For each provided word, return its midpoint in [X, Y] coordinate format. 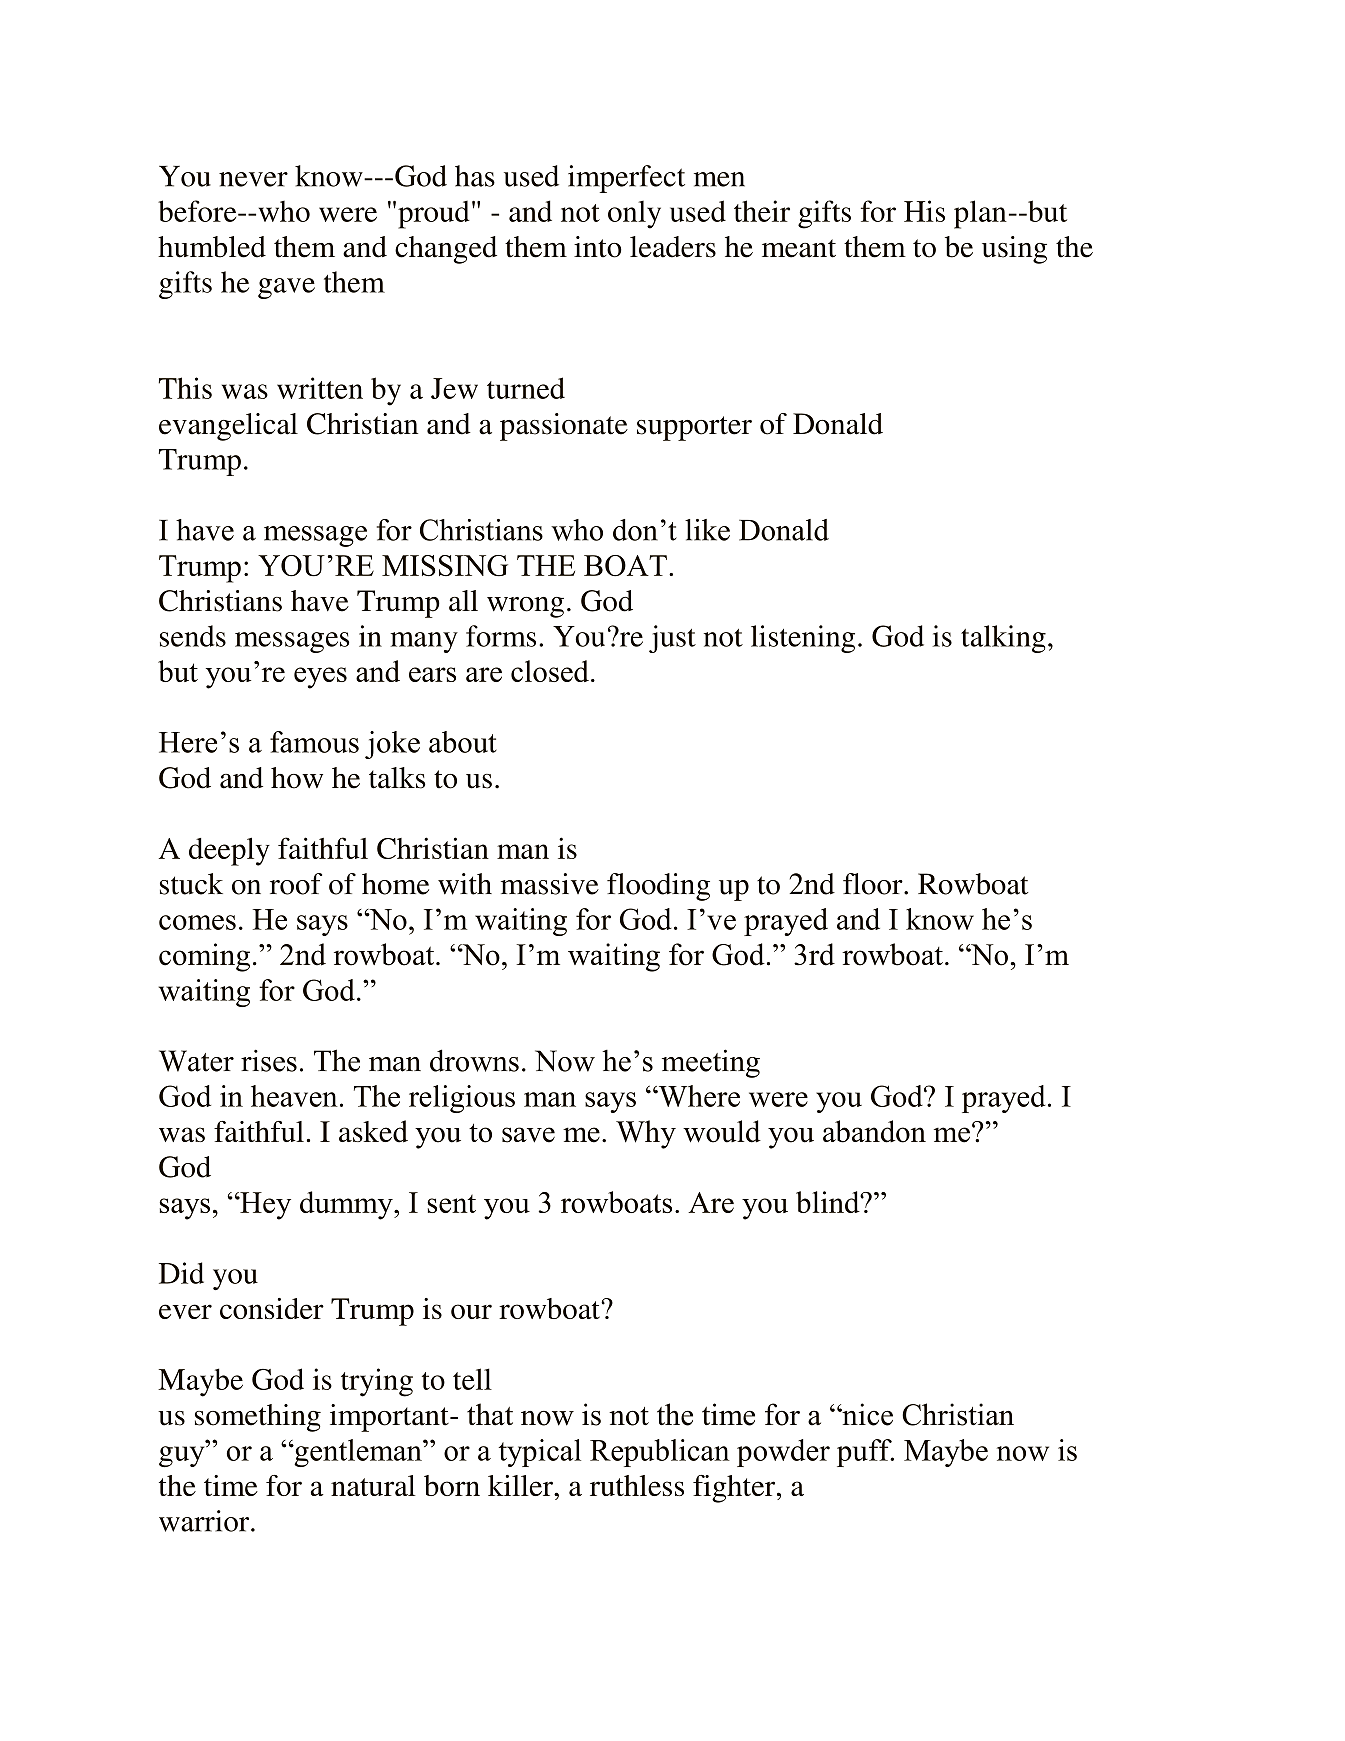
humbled [212, 247]
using [1014, 250]
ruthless [637, 1485]
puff [865, 1453]
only [634, 215]
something [258, 1418]
